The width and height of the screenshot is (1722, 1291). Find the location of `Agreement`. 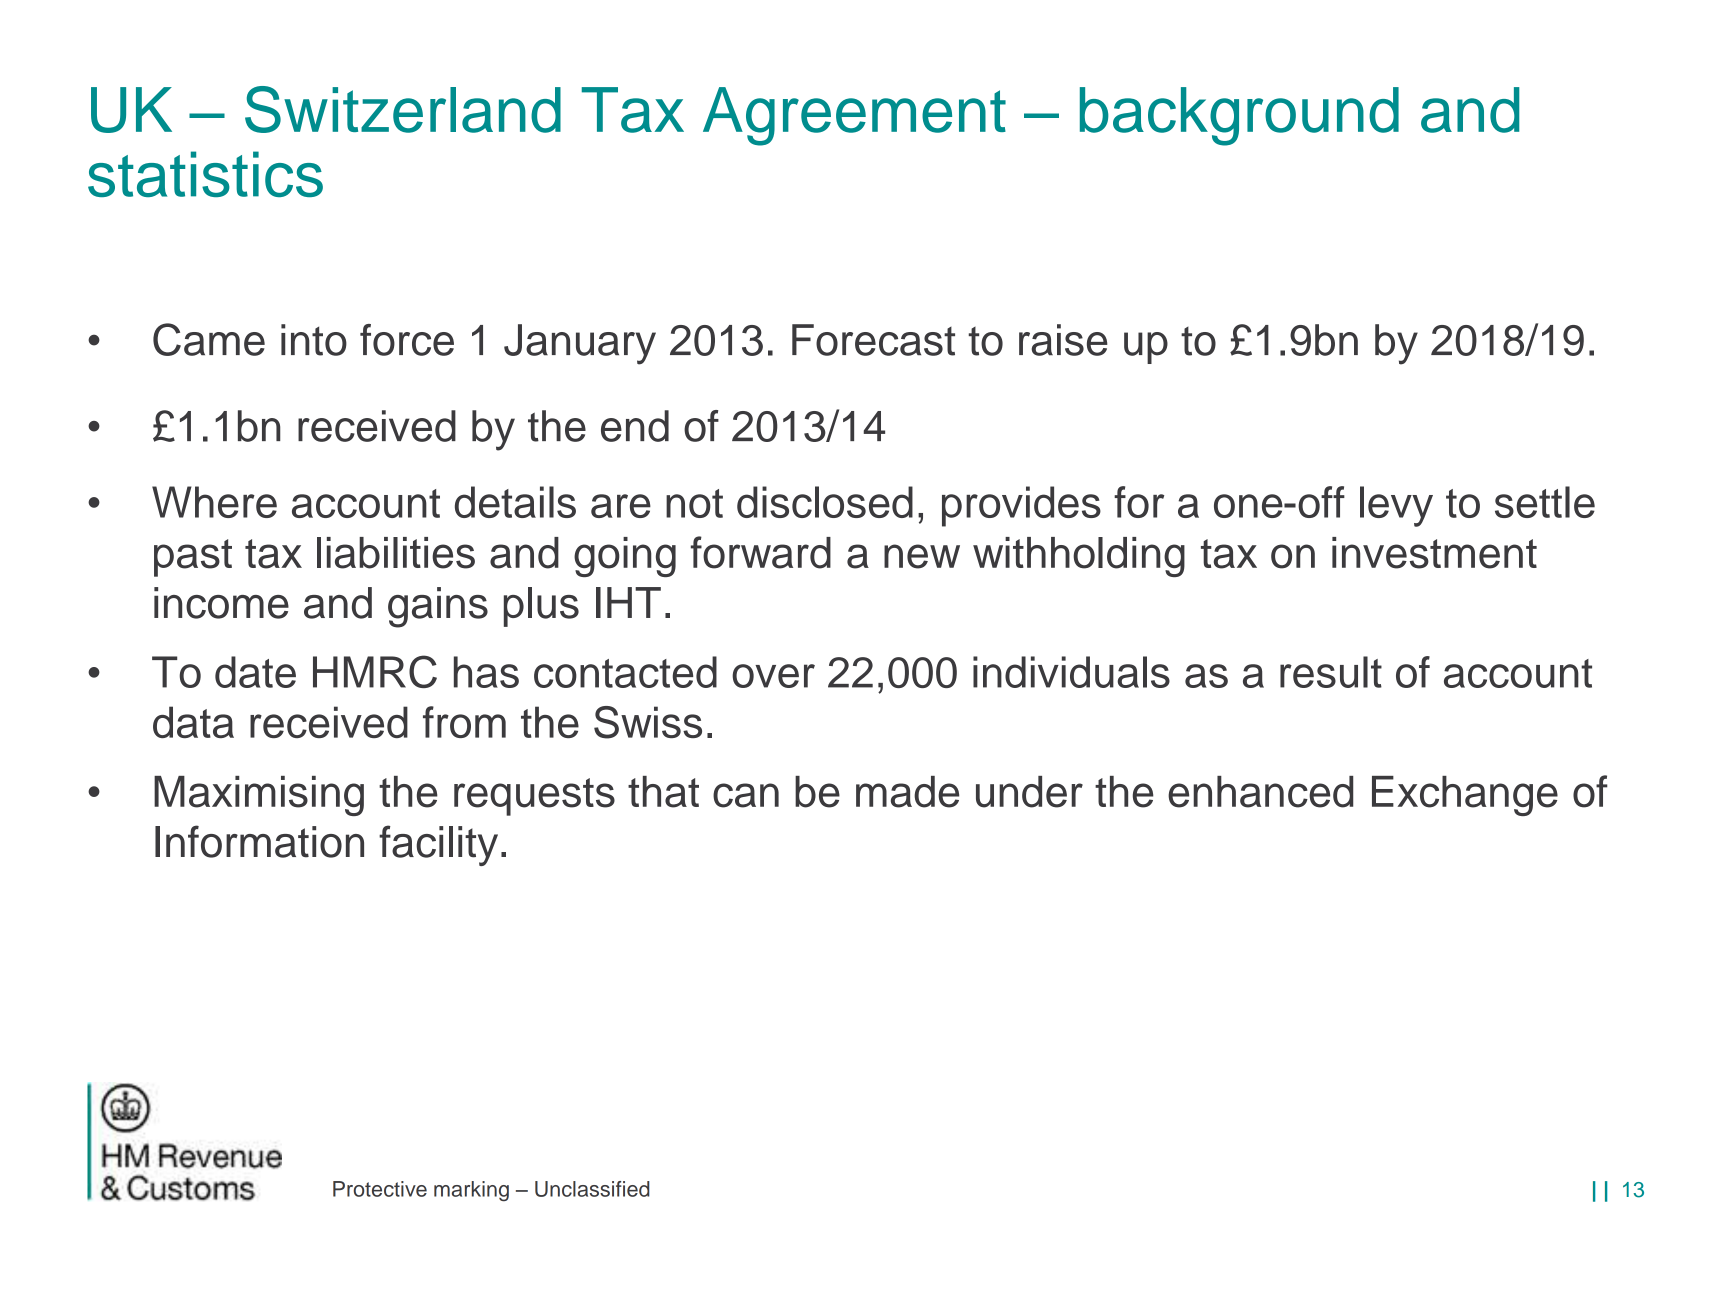

Agreement is located at coordinates (854, 116).
